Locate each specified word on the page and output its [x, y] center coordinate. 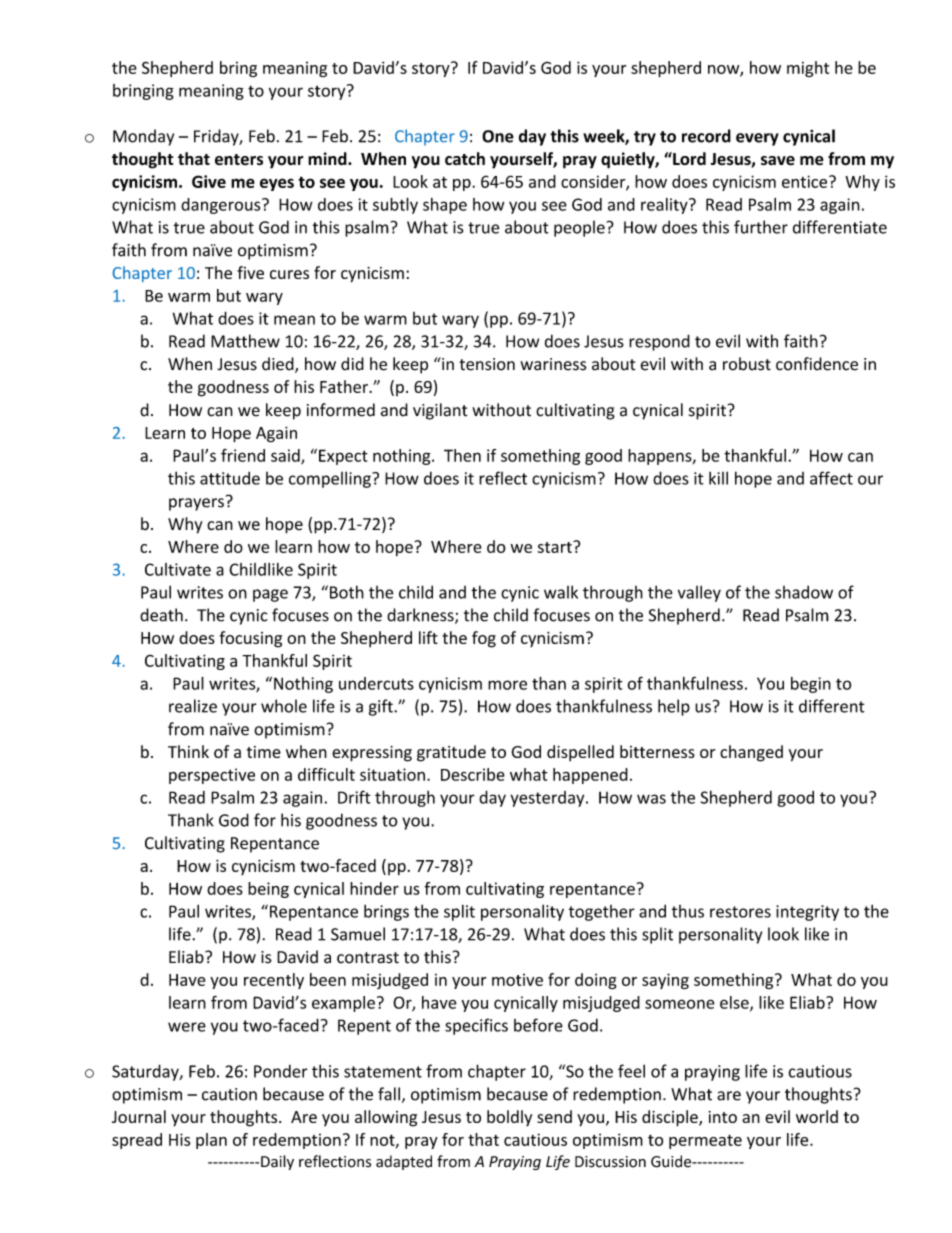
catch [465, 158]
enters [239, 160]
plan [211, 1141]
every [757, 139]
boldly [509, 1118]
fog [484, 639]
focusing [251, 639]
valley [699, 593]
